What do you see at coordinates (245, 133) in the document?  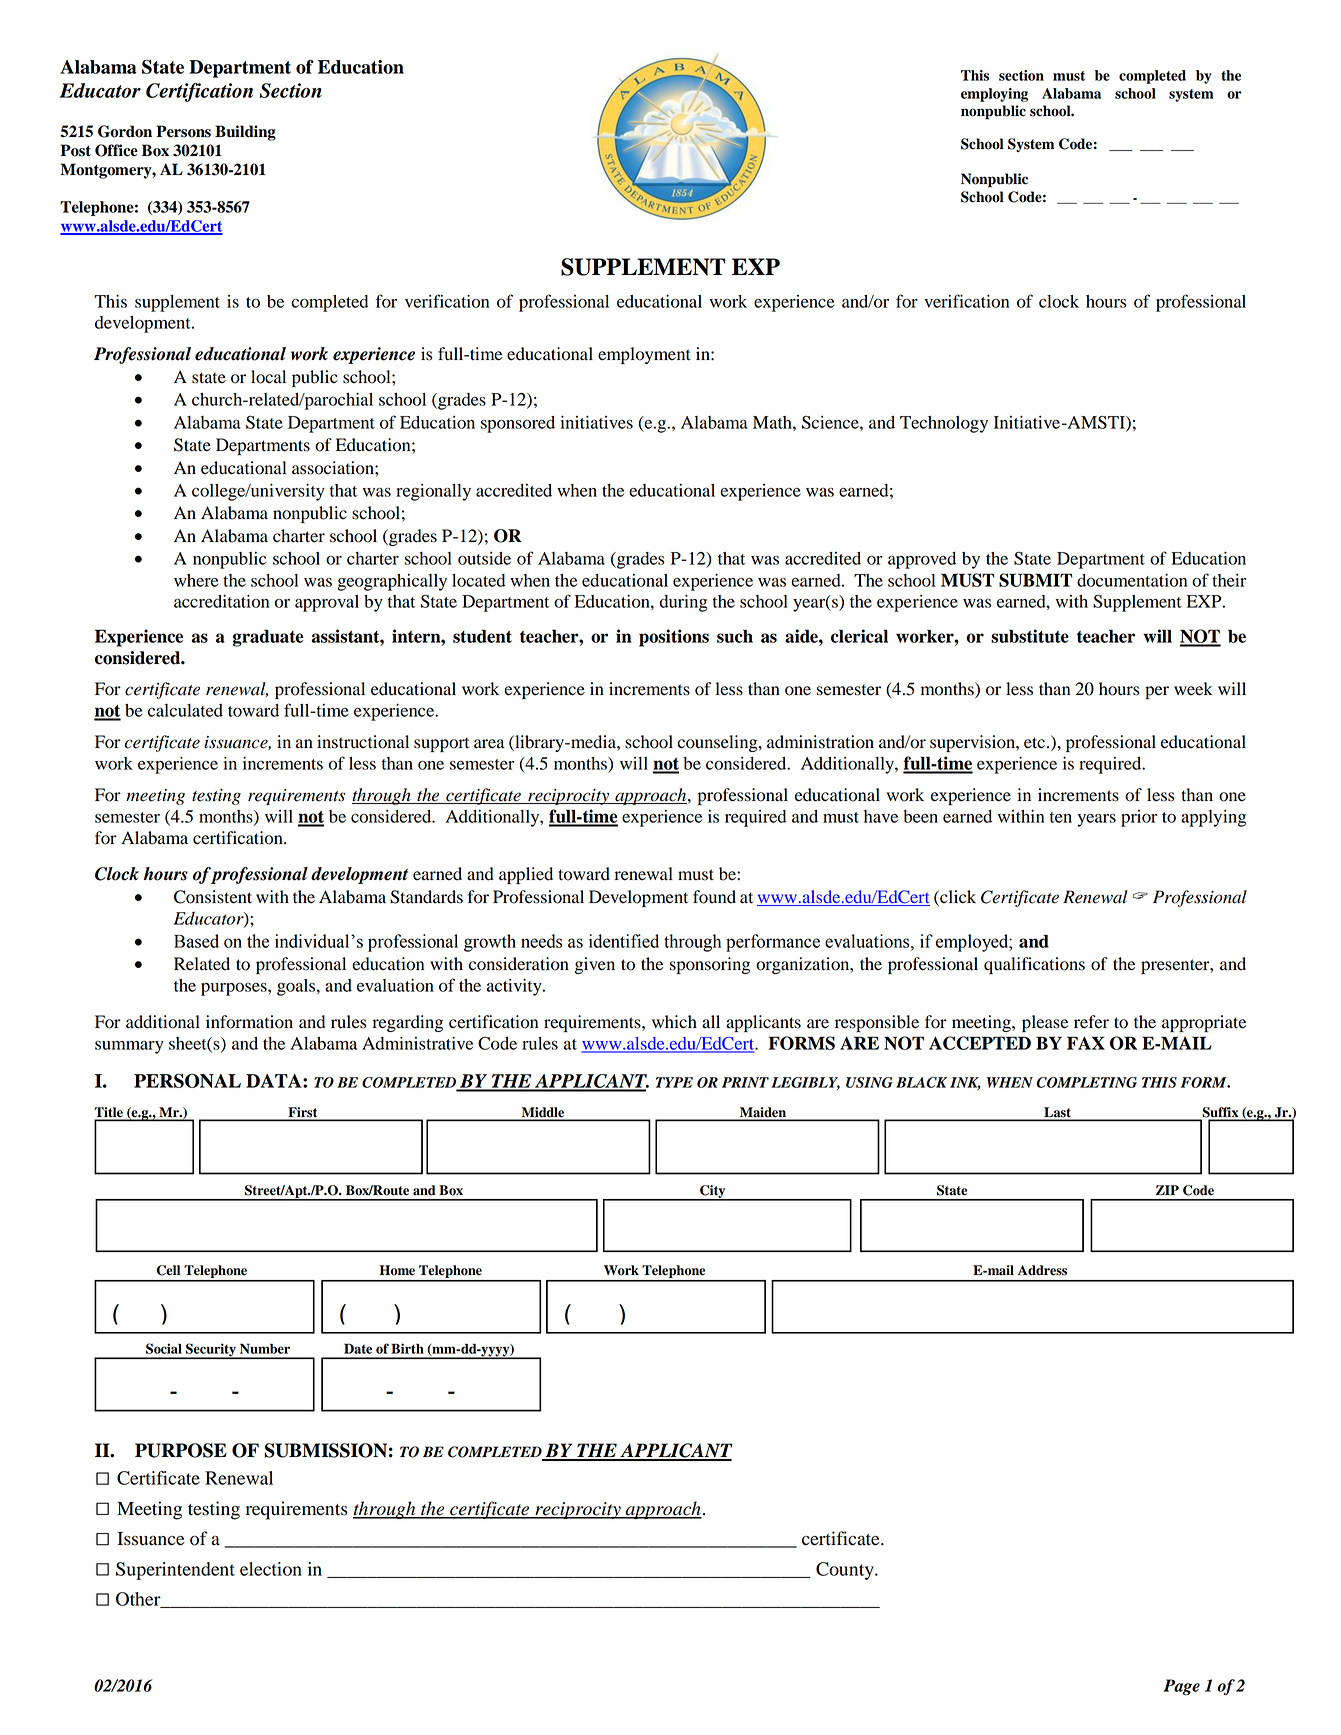 I see `Building` at bounding box center [245, 133].
